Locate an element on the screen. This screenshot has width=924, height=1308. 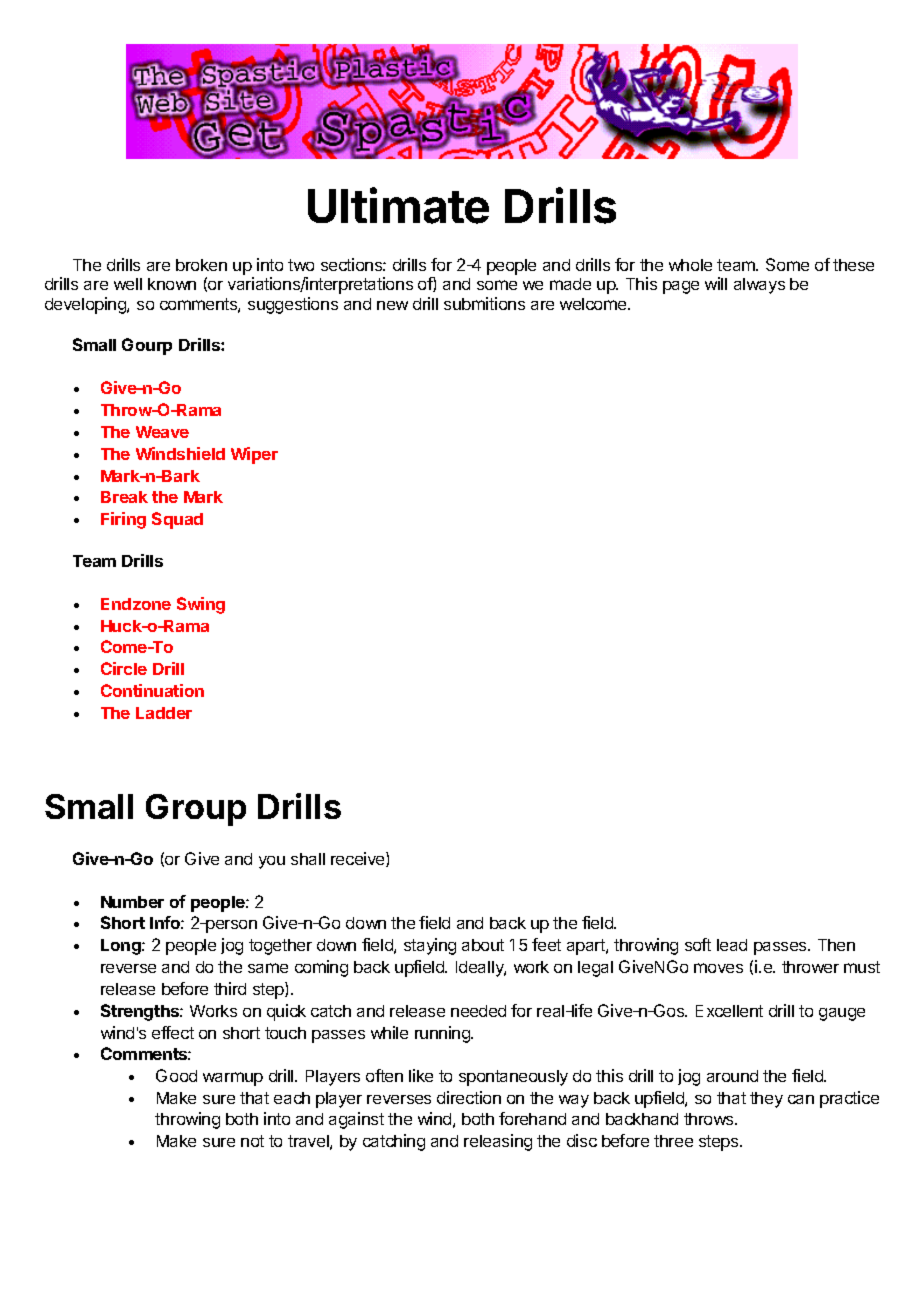
not is located at coordinates (252, 1141).
